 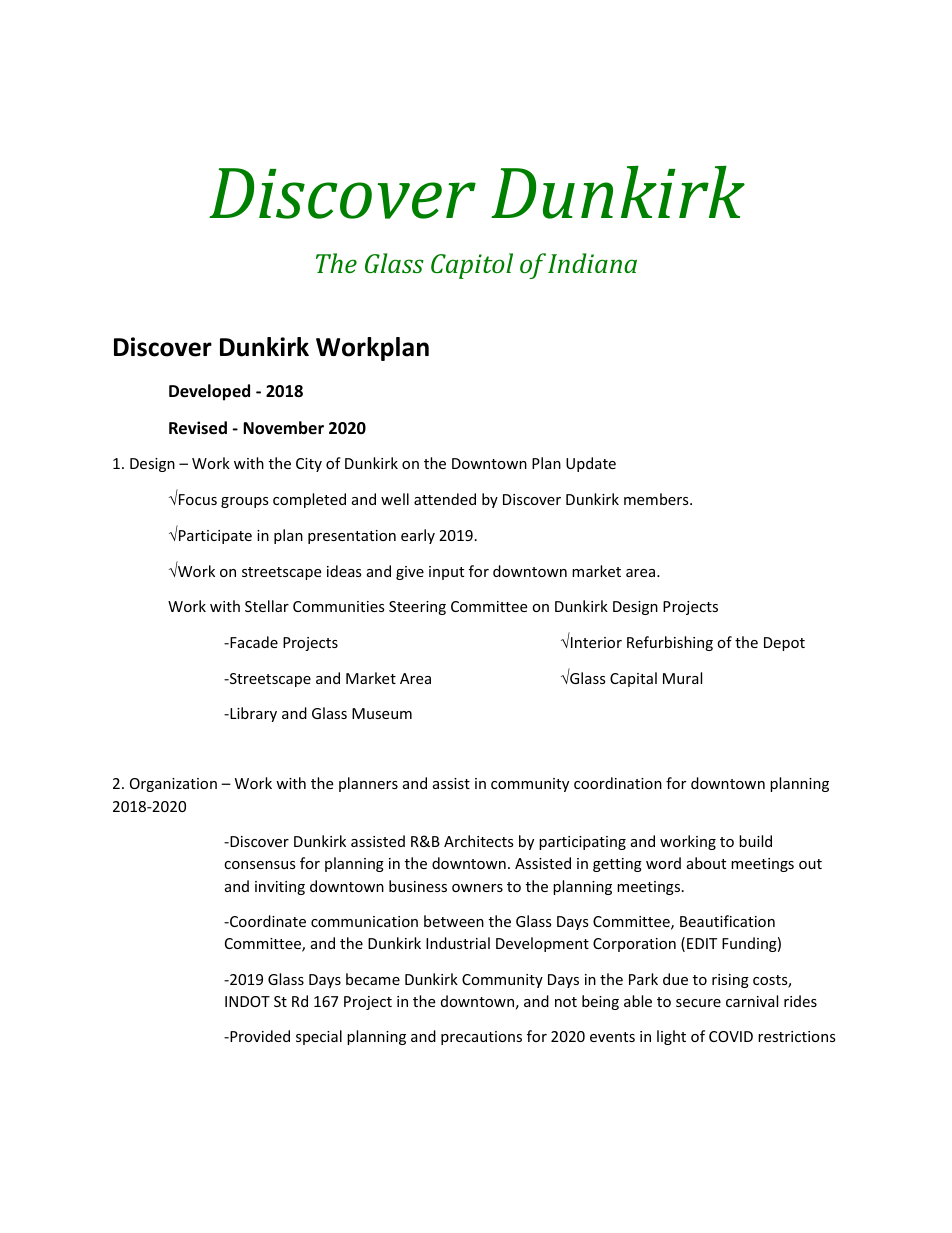 I want to click on members, so click(x=657, y=499).
